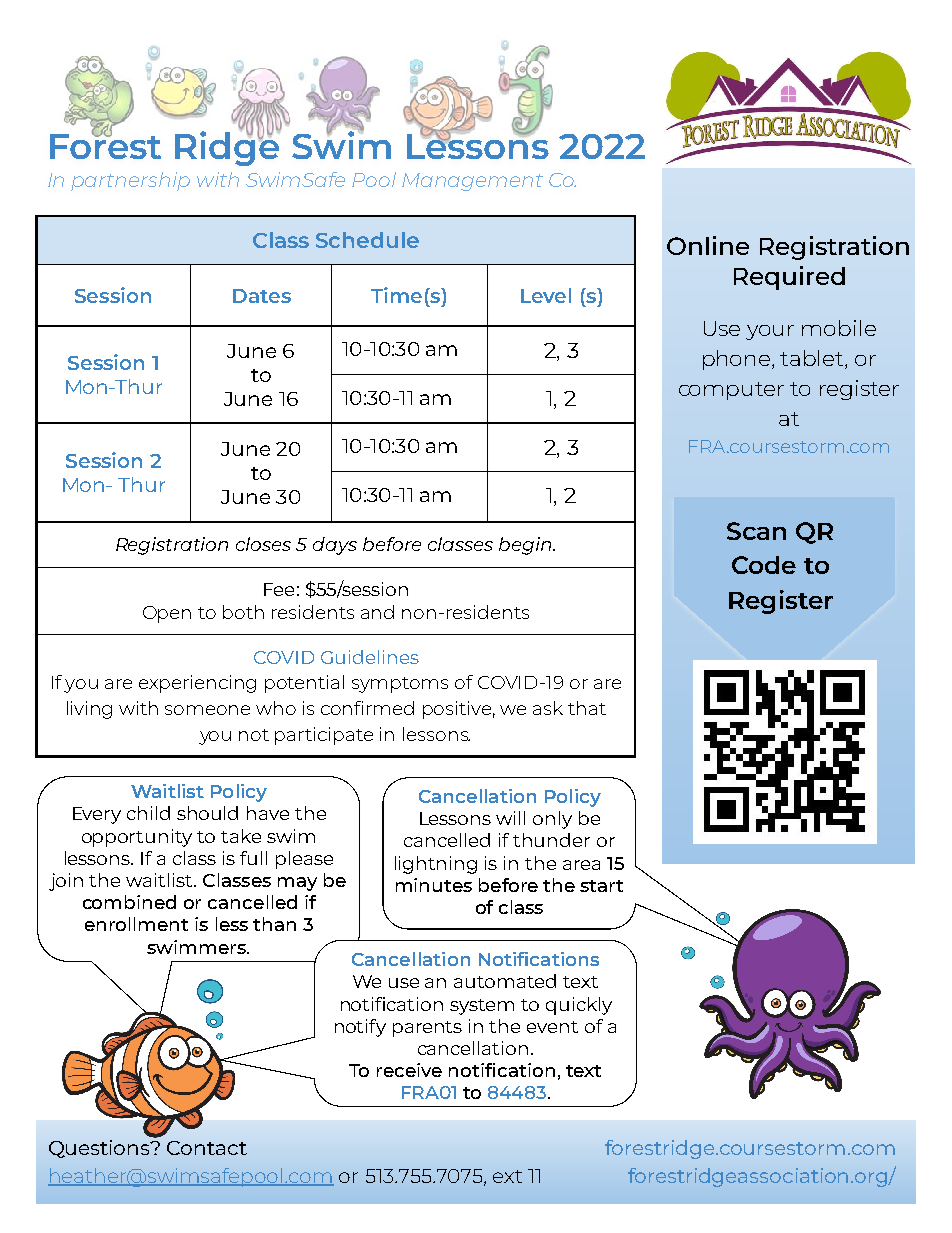 This image has height=1233, width=952. Describe the element at coordinates (400, 685) in the image. I see `symptoms` at that location.
